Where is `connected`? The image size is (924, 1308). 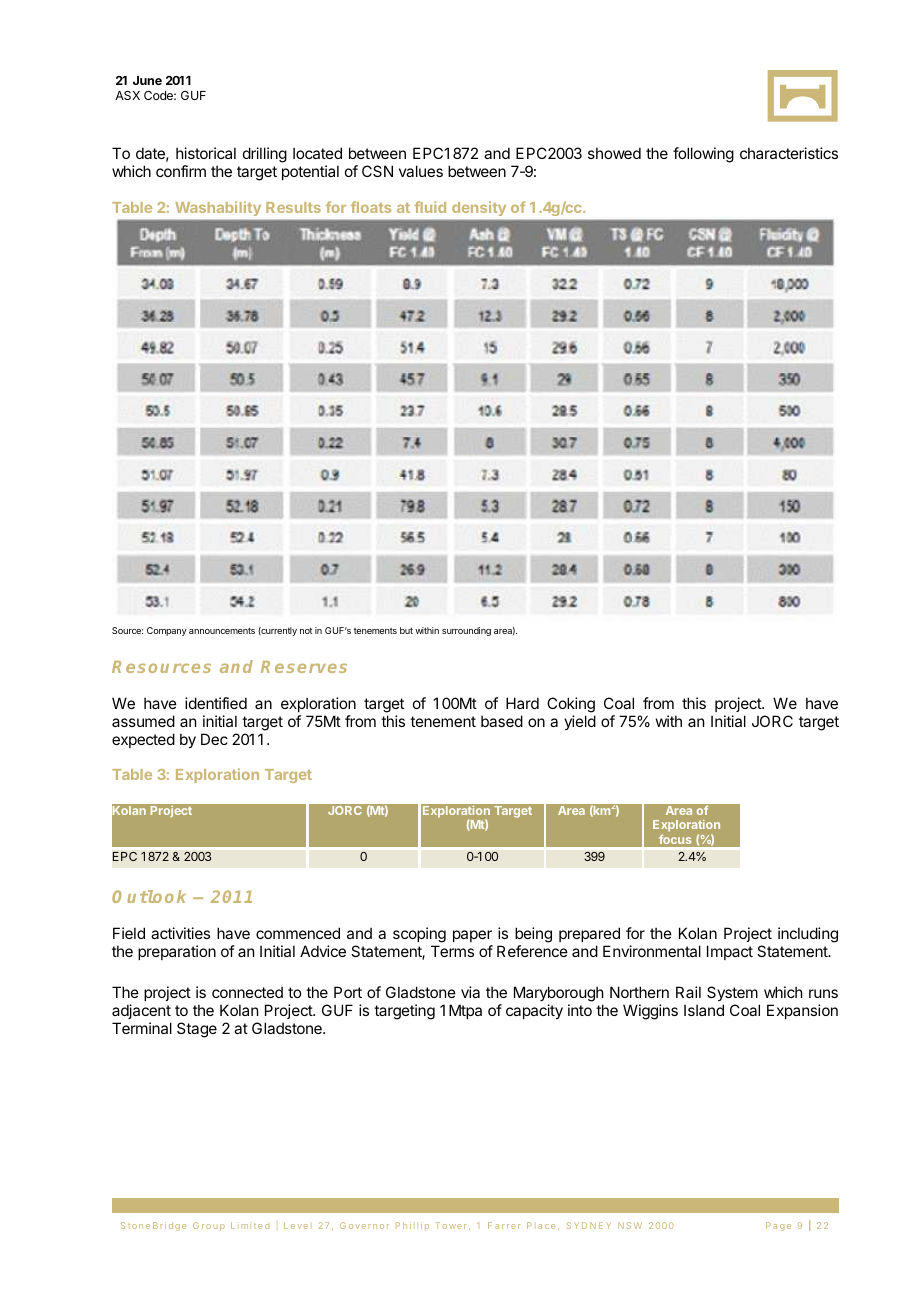 connected is located at coordinates (247, 992).
